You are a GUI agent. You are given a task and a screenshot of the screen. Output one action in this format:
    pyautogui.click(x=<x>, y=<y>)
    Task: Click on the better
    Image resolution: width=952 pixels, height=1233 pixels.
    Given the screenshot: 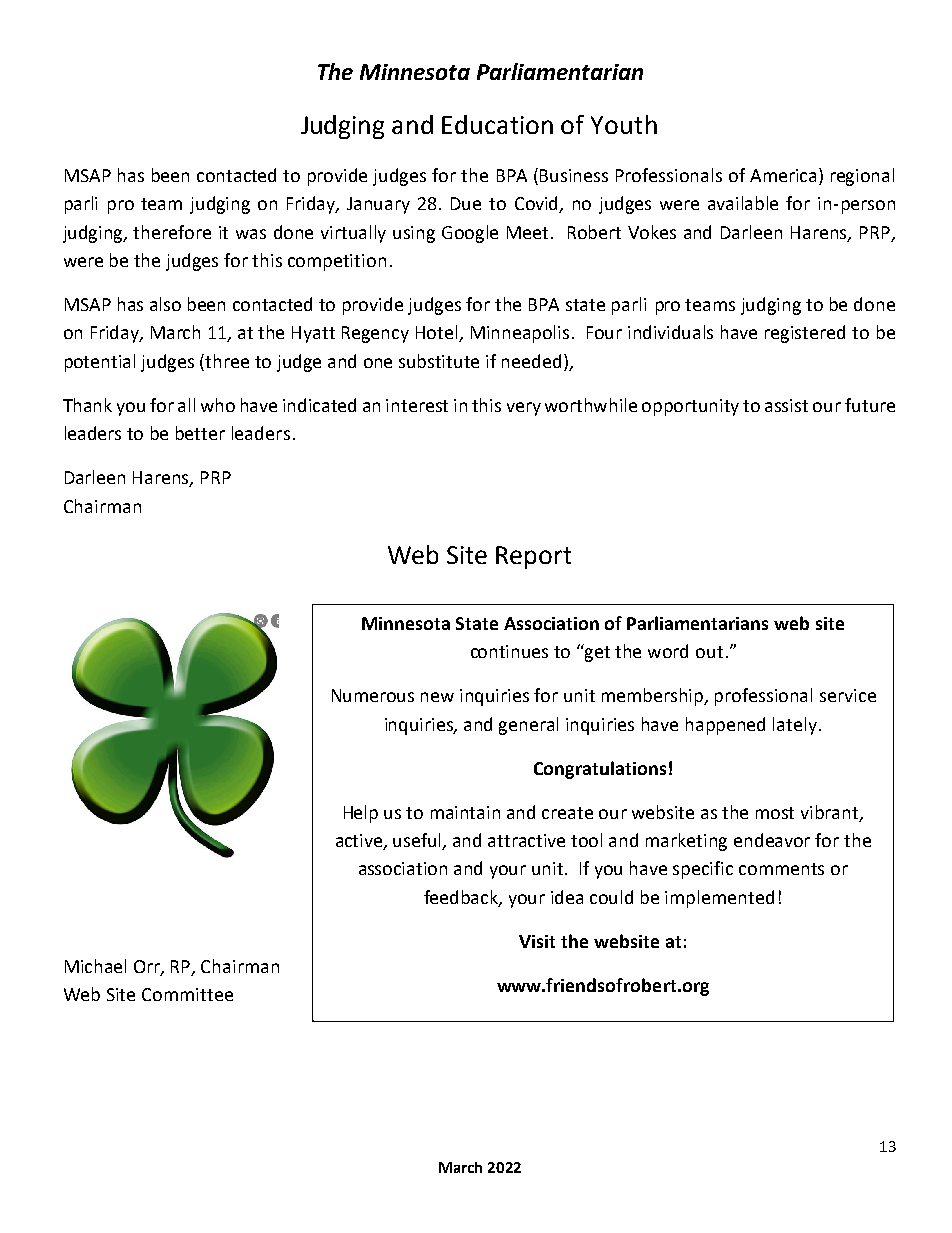 What is the action you would take?
    pyautogui.click(x=200, y=433)
